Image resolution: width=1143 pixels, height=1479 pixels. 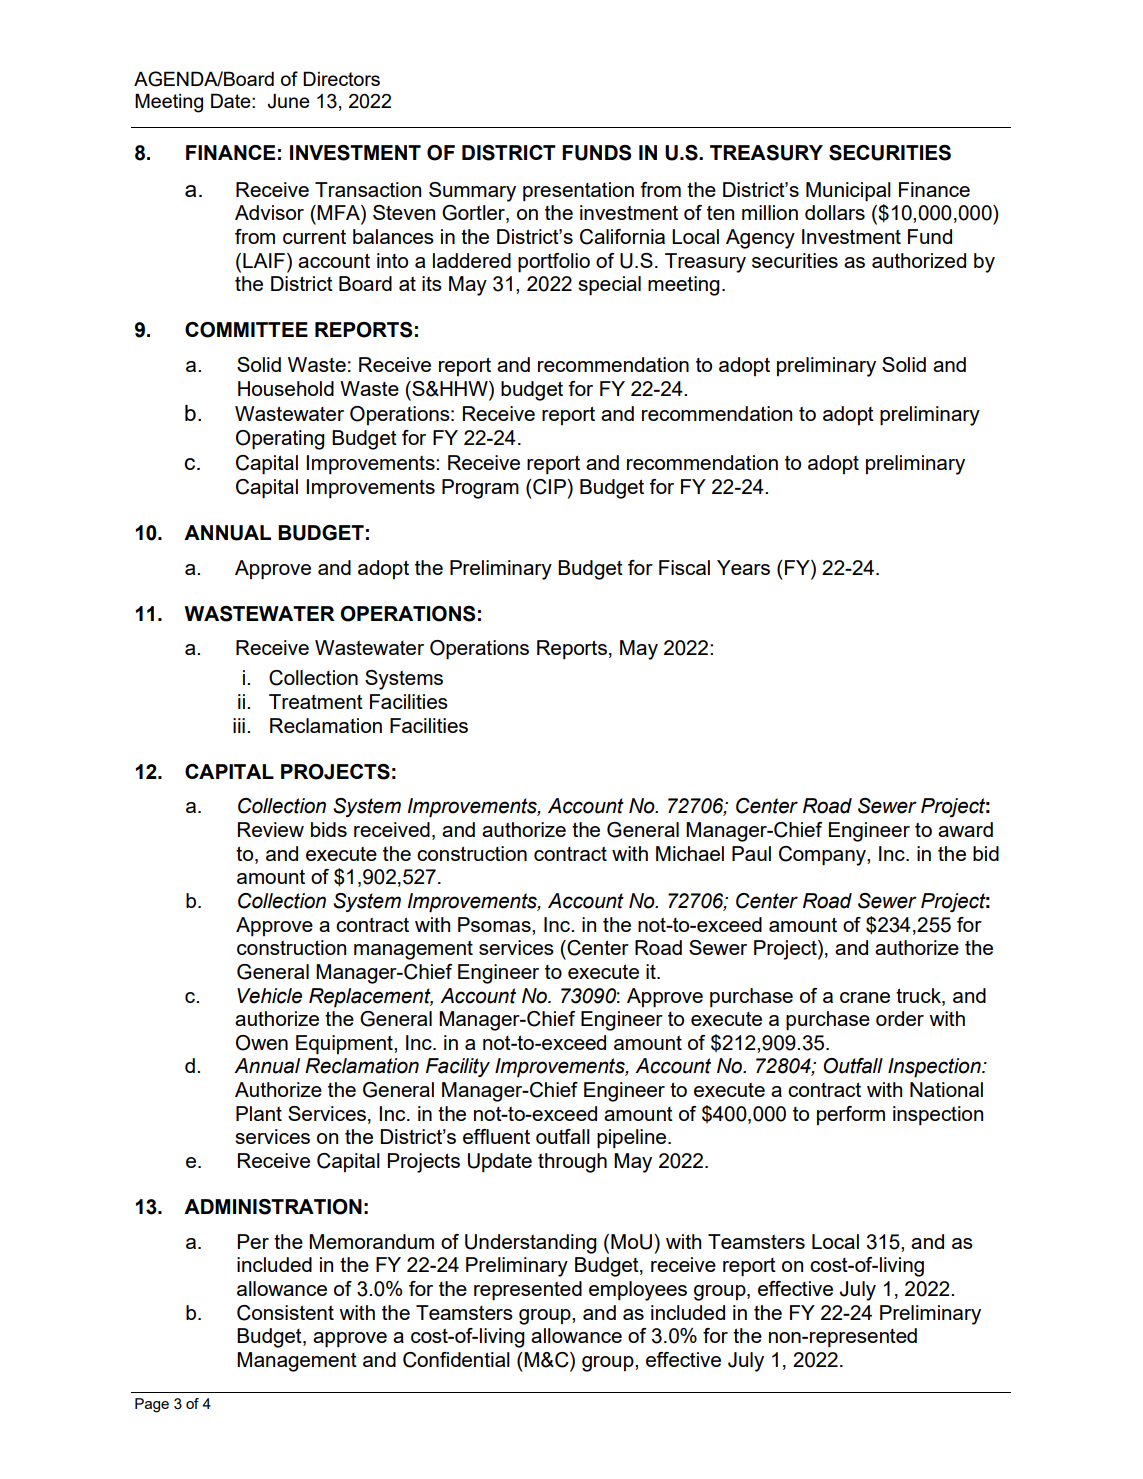 I want to click on Municipal, so click(x=848, y=192).
